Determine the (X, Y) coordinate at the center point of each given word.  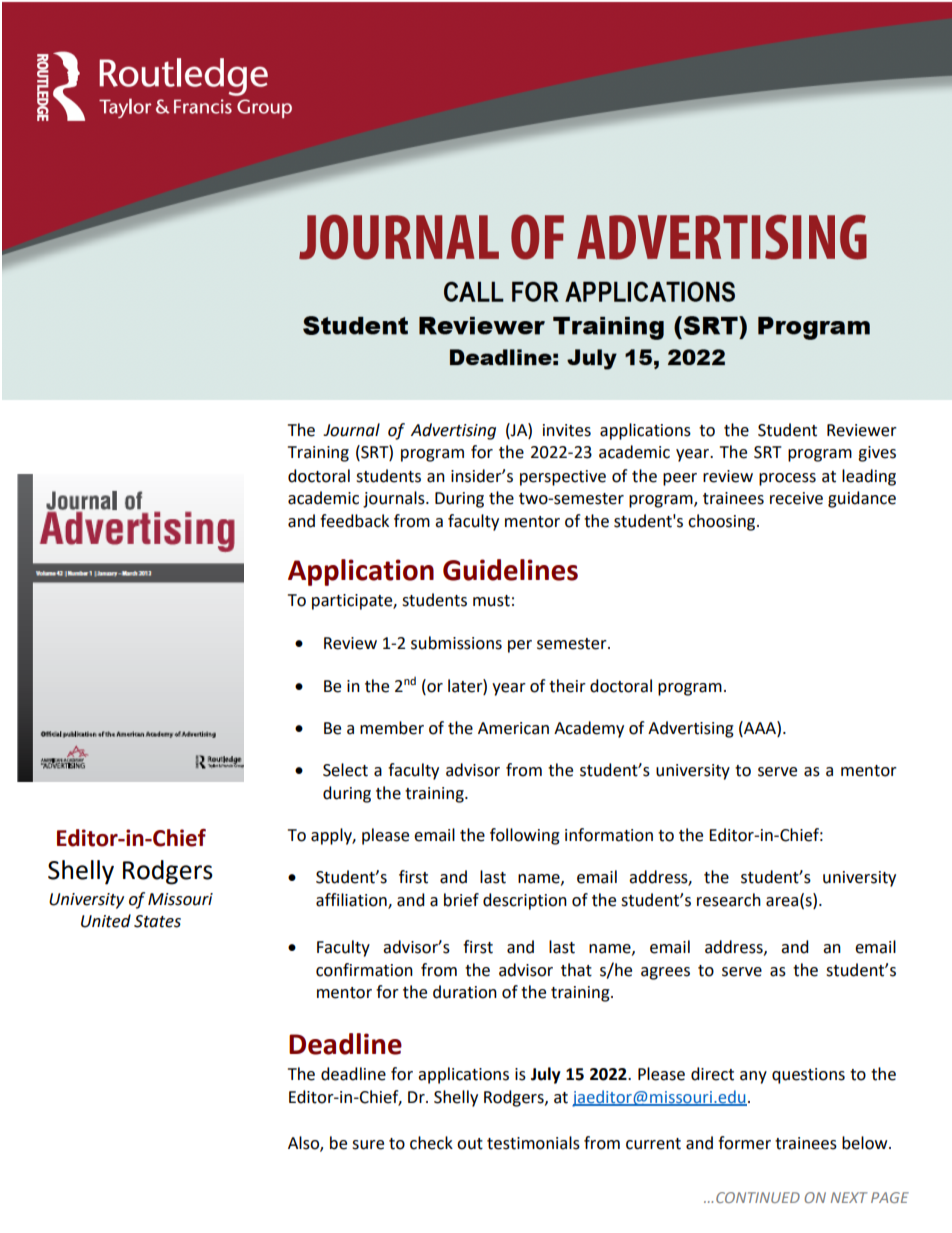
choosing (723, 522)
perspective (563, 478)
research (729, 900)
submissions (456, 643)
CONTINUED (758, 1197)
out (470, 1144)
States (157, 921)
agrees (665, 973)
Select (345, 770)
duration (465, 992)
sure (368, 1145)
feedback (354, 521)
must (491, 601)
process (787, 479)
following (525, 836)
